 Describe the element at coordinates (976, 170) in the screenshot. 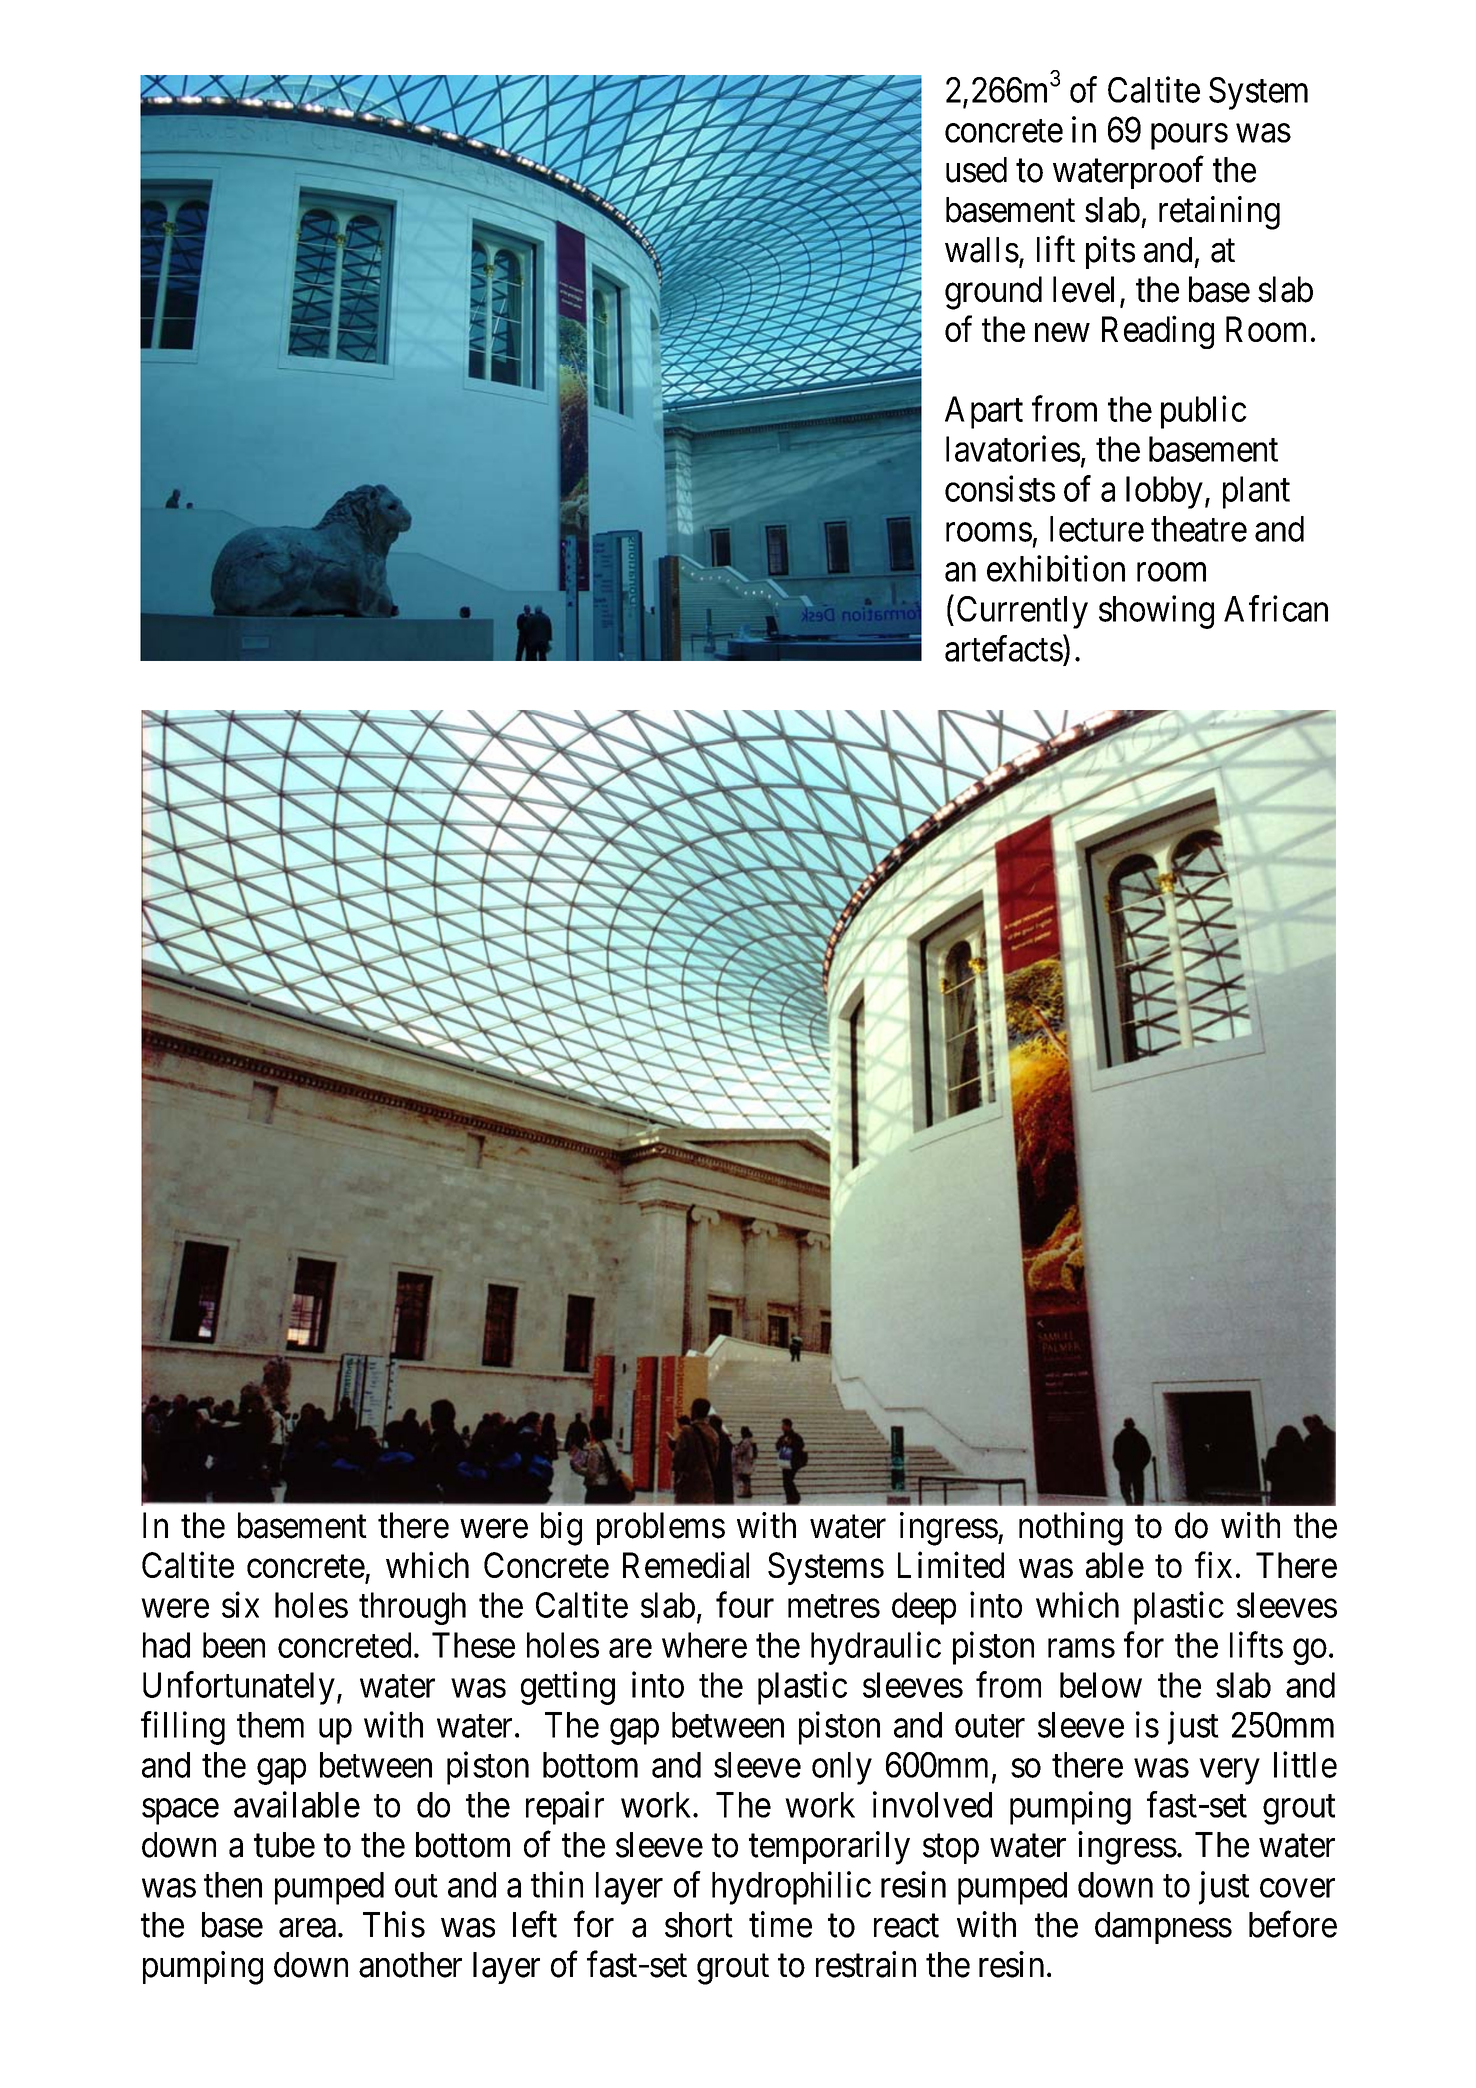

I see `used` at that location.
